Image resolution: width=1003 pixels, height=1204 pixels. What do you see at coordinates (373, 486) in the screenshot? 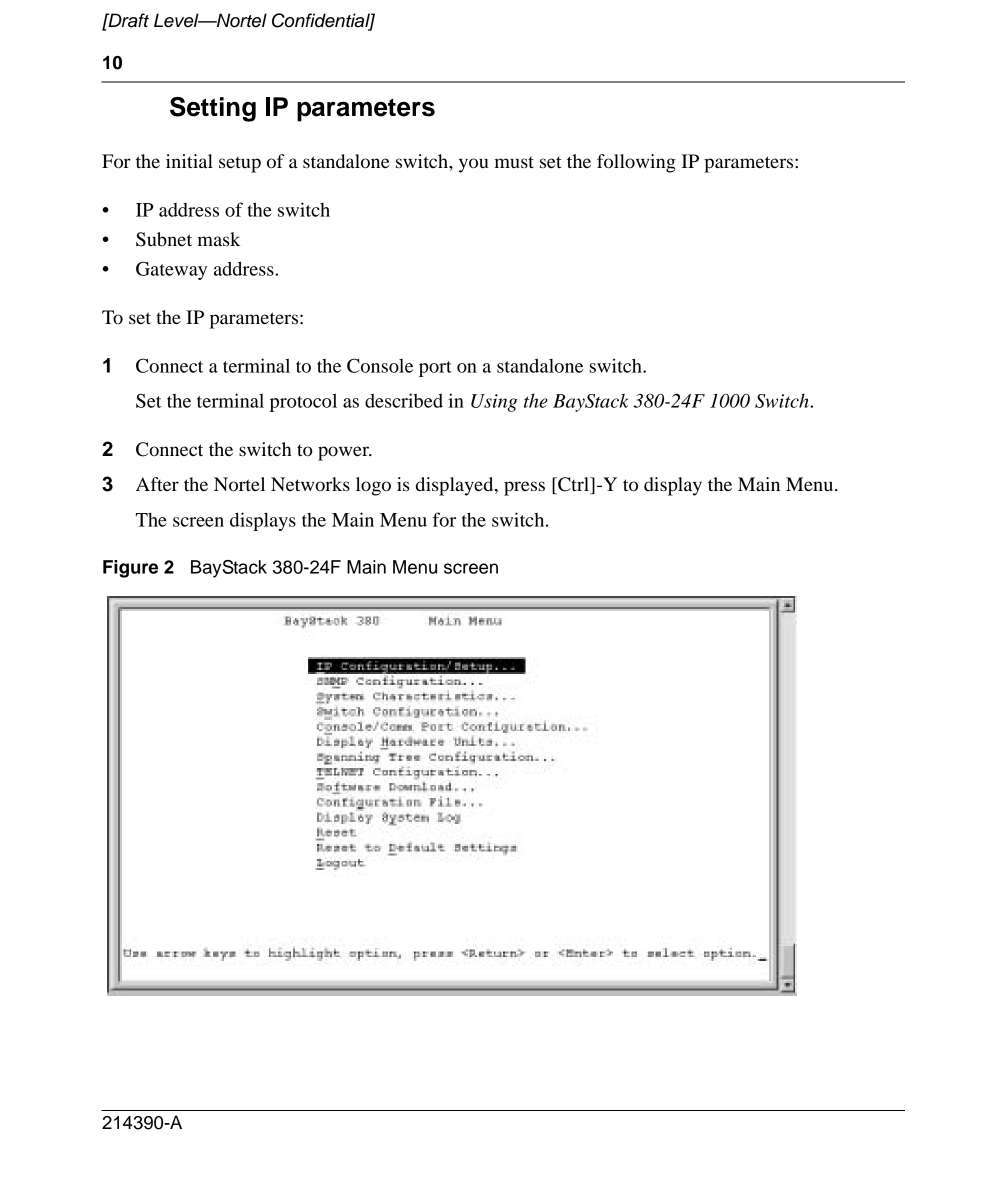
I see `logo` at bounding box center [373, 486].
